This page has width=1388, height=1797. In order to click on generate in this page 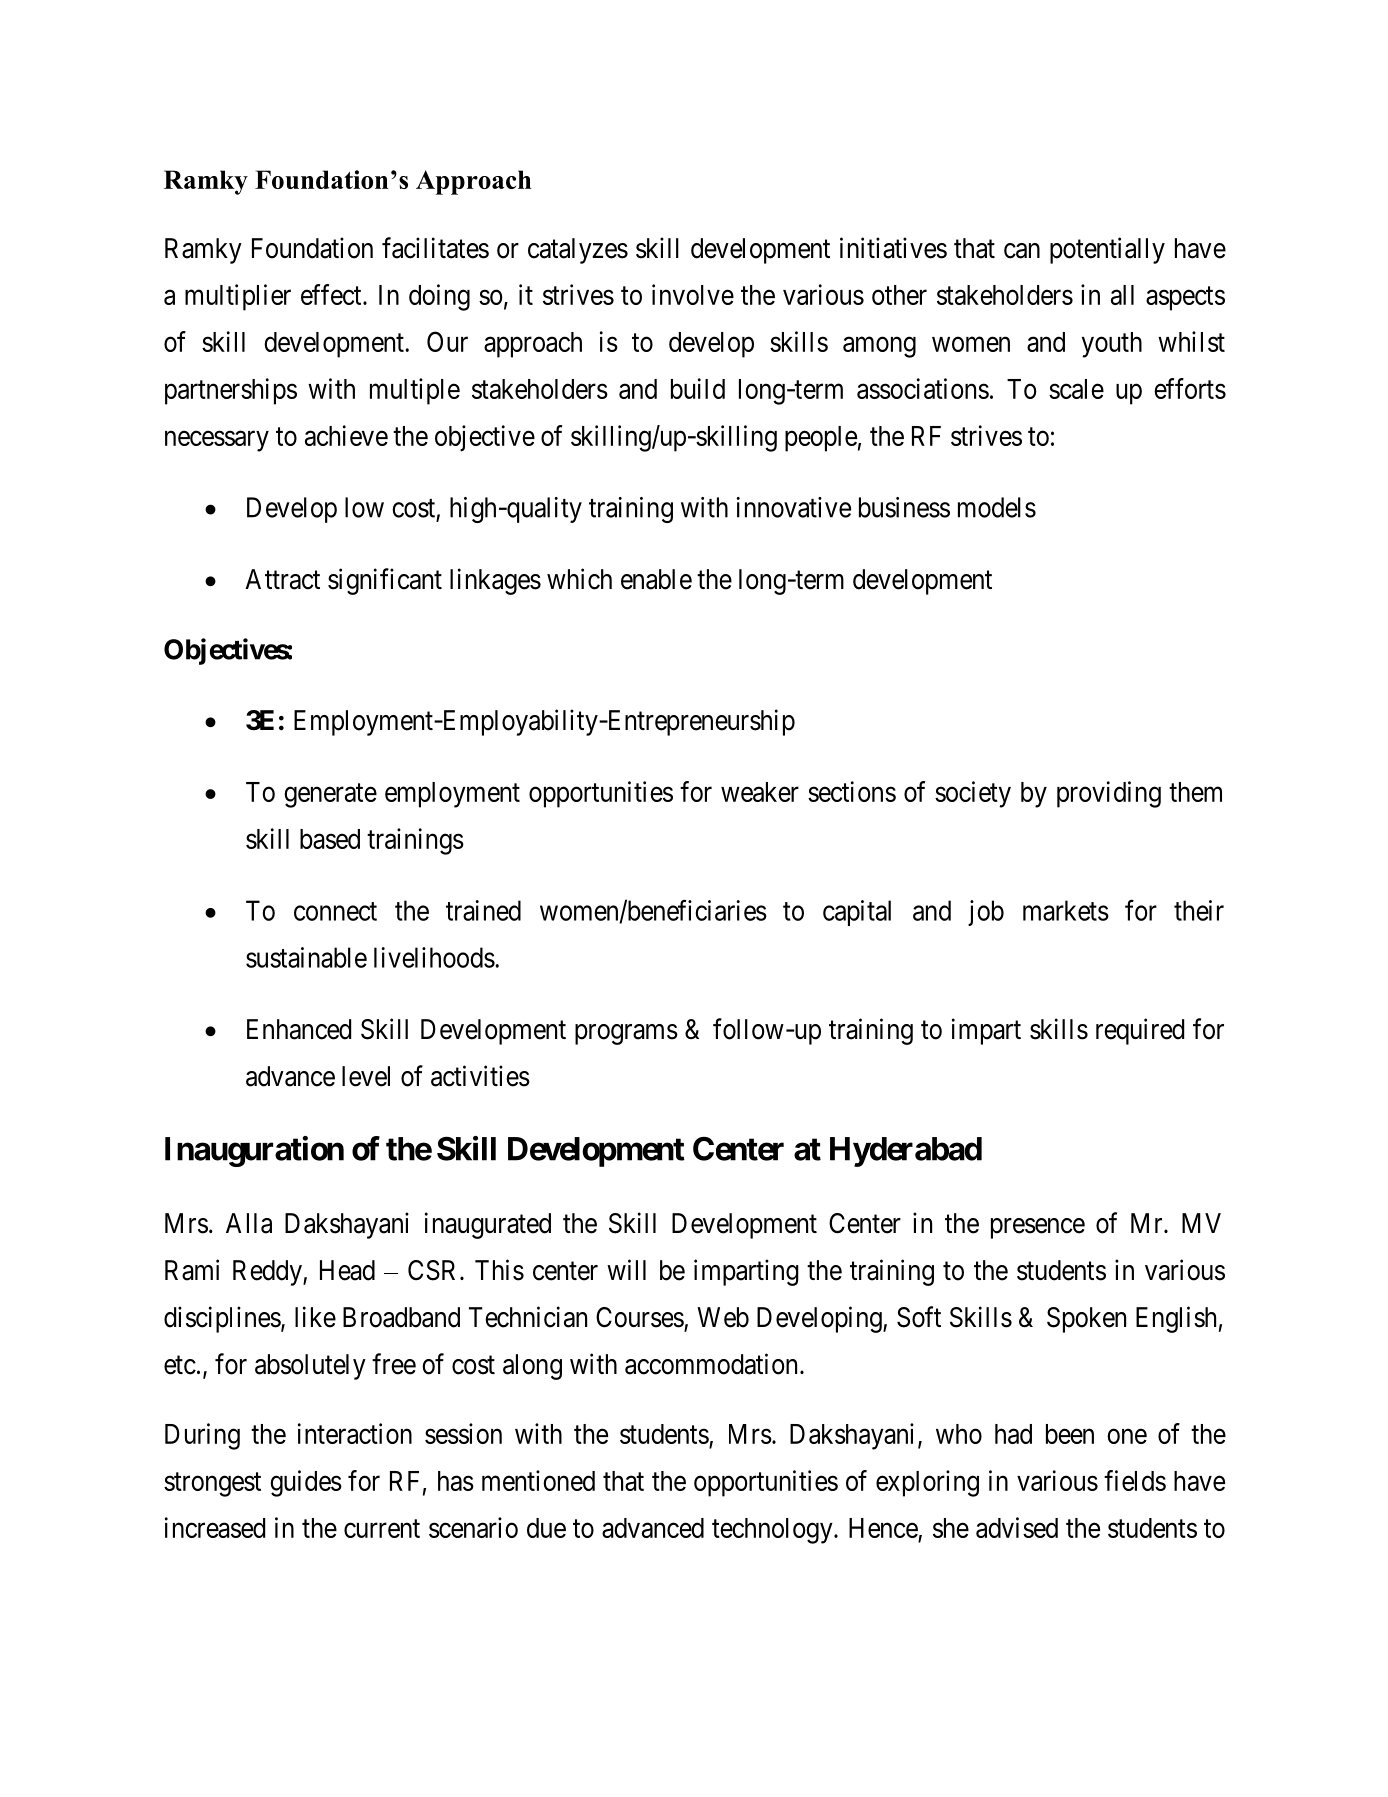, I will do `click(330, 795)`.
